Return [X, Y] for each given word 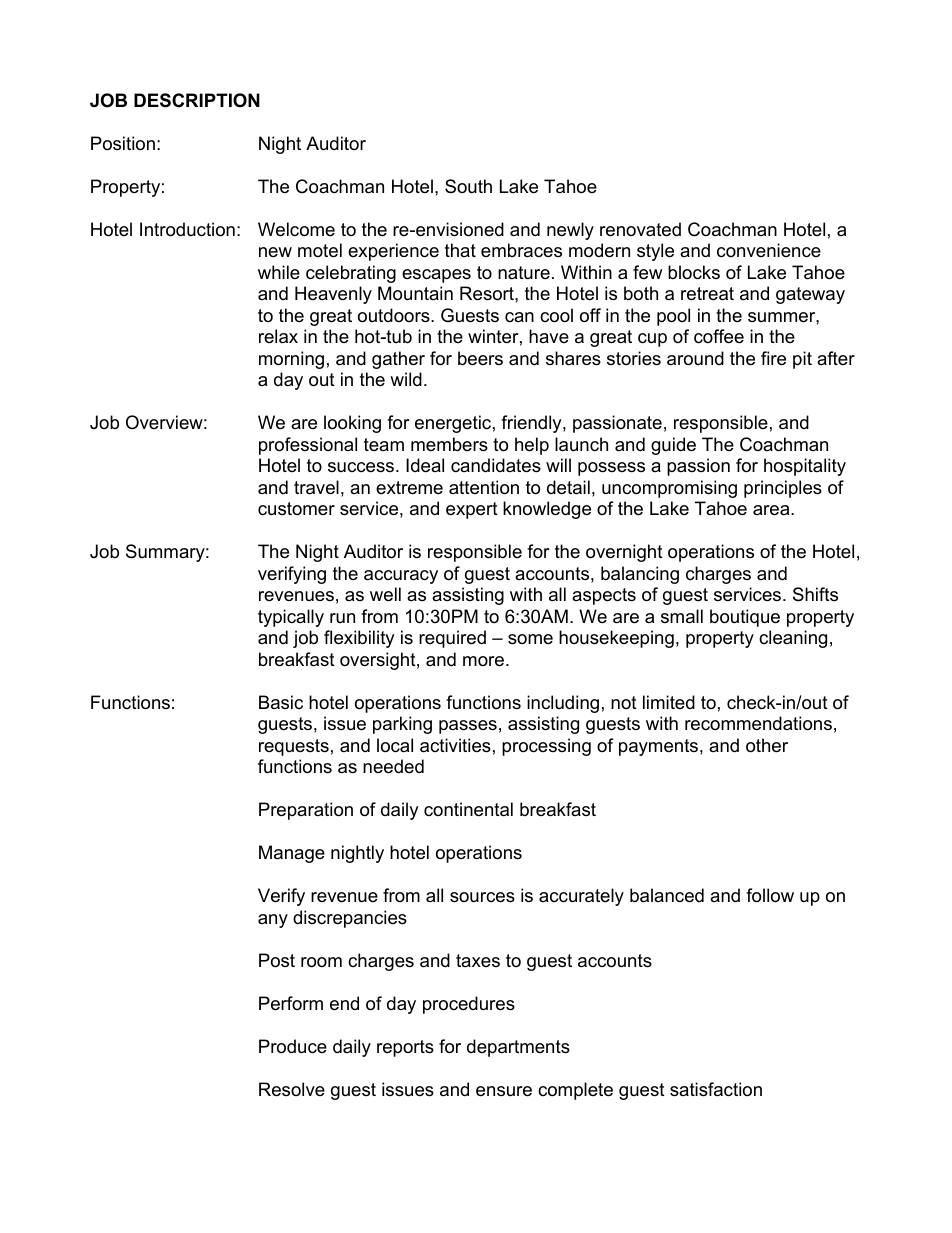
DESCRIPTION [197, 100]
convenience [769, 250]
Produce [293, 1046]
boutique [745, 618]
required [452, 639]
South [468, 186]
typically [291, 618]
